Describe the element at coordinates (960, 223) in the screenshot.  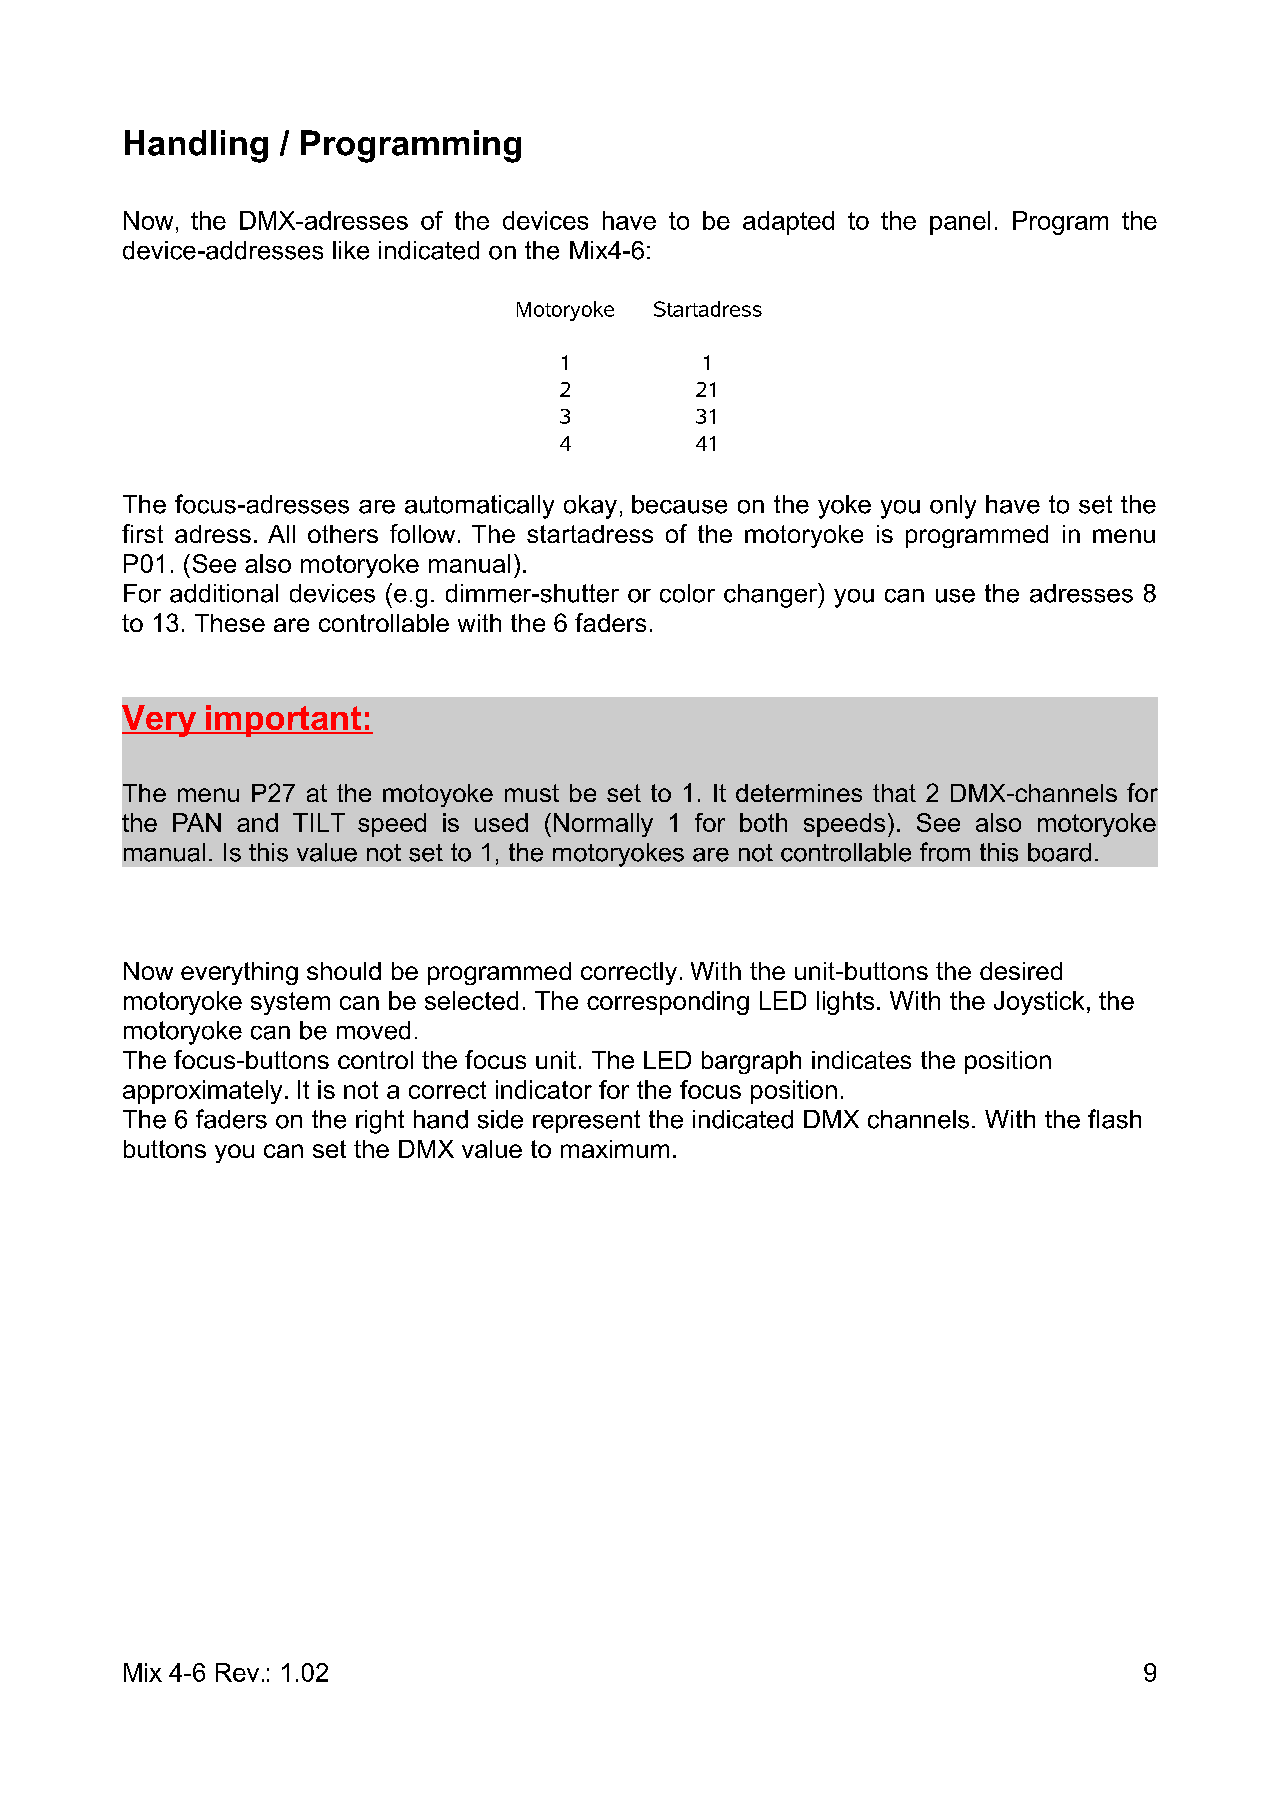
I see `panel` at that location.
